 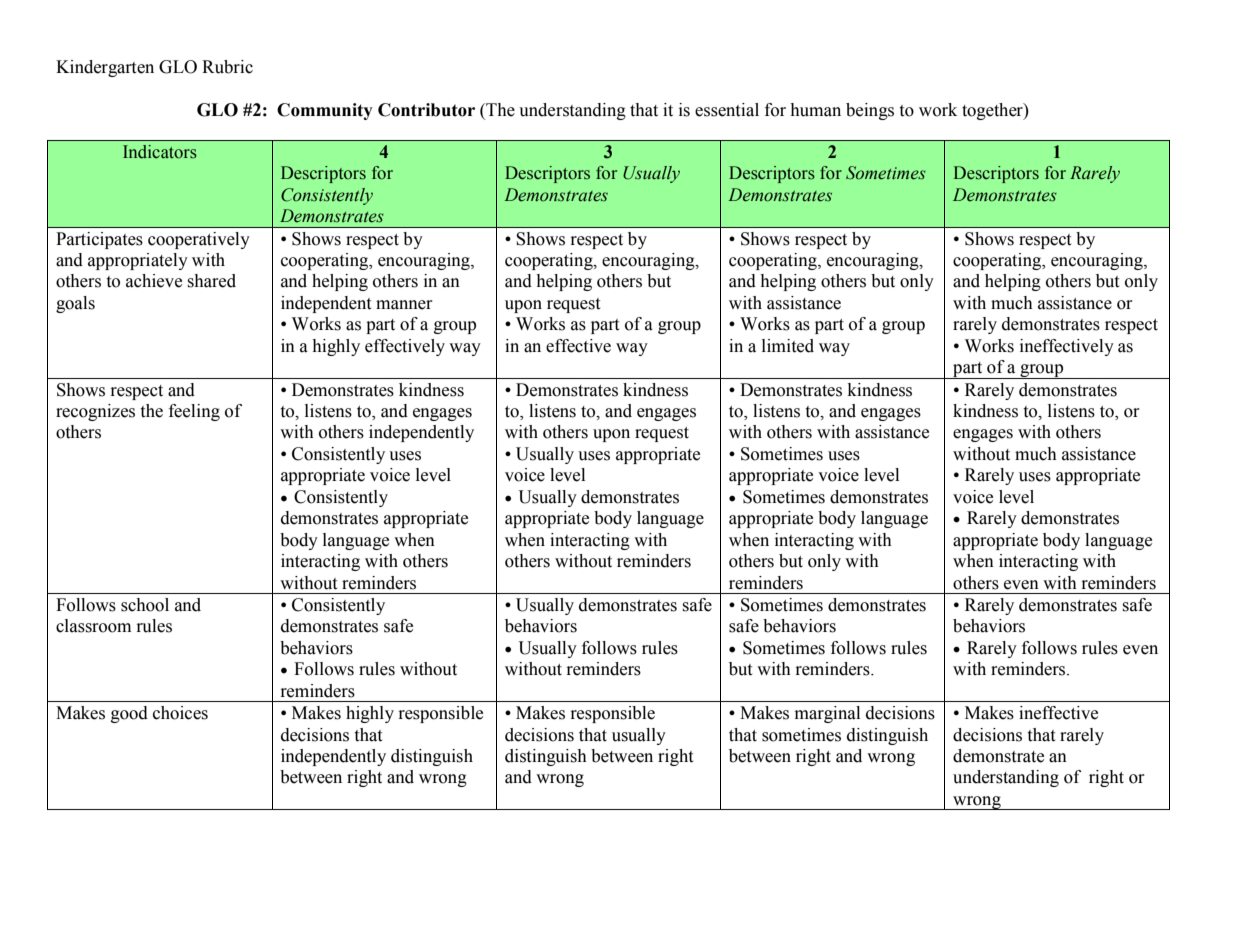 What do you see at coordinates (788, 346) in the document?
I see `limited` at bounding box center [788, 346].
